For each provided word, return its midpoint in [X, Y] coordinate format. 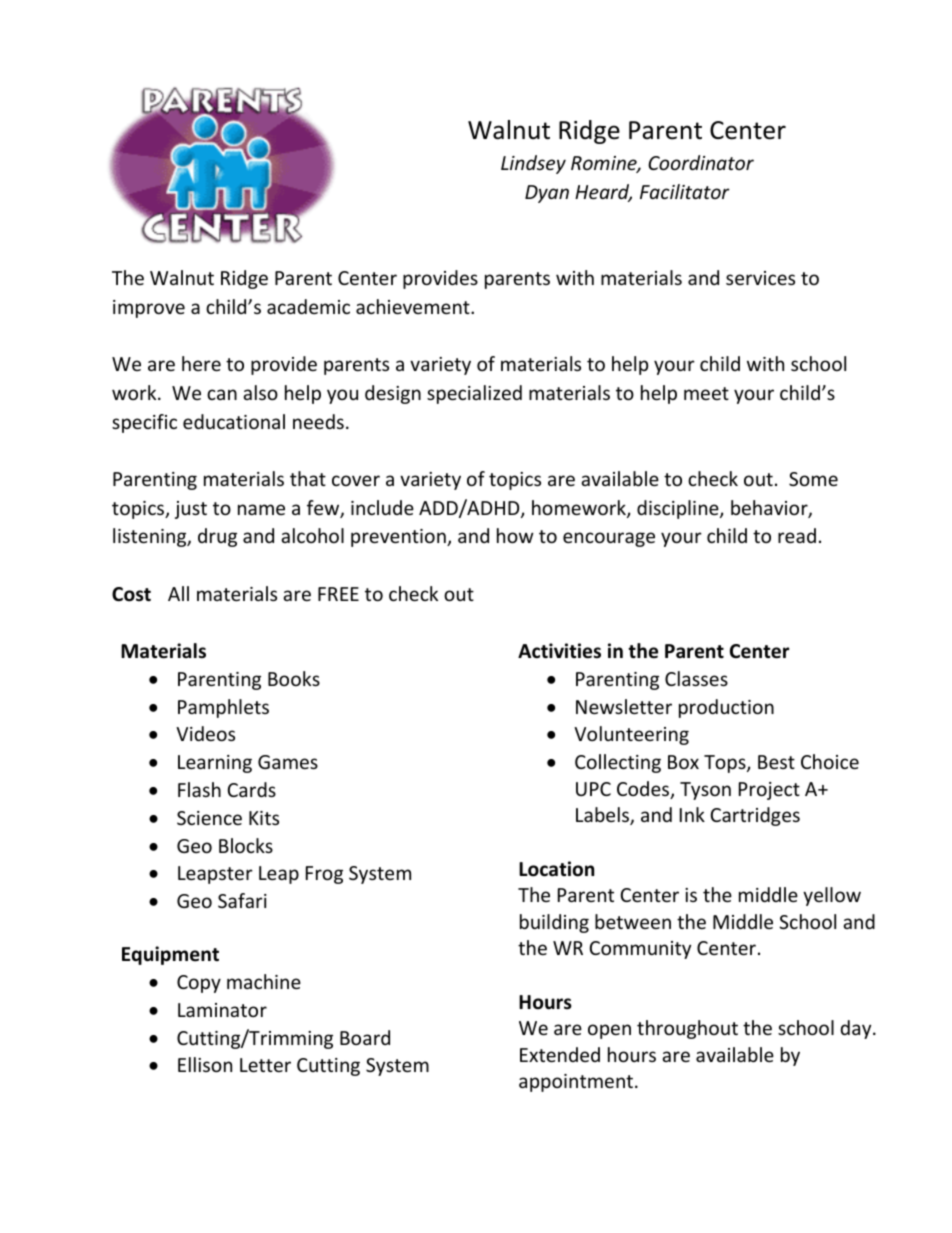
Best [776, 762]
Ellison [205, 1064]
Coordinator [701, 162]
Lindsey [533, 164]
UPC [593, 789]
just [191, 510]
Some [813, 479]
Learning [215, 764]
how [515, 535]
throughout [687, 1029]
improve [149, 309]
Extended [560, 1054]
